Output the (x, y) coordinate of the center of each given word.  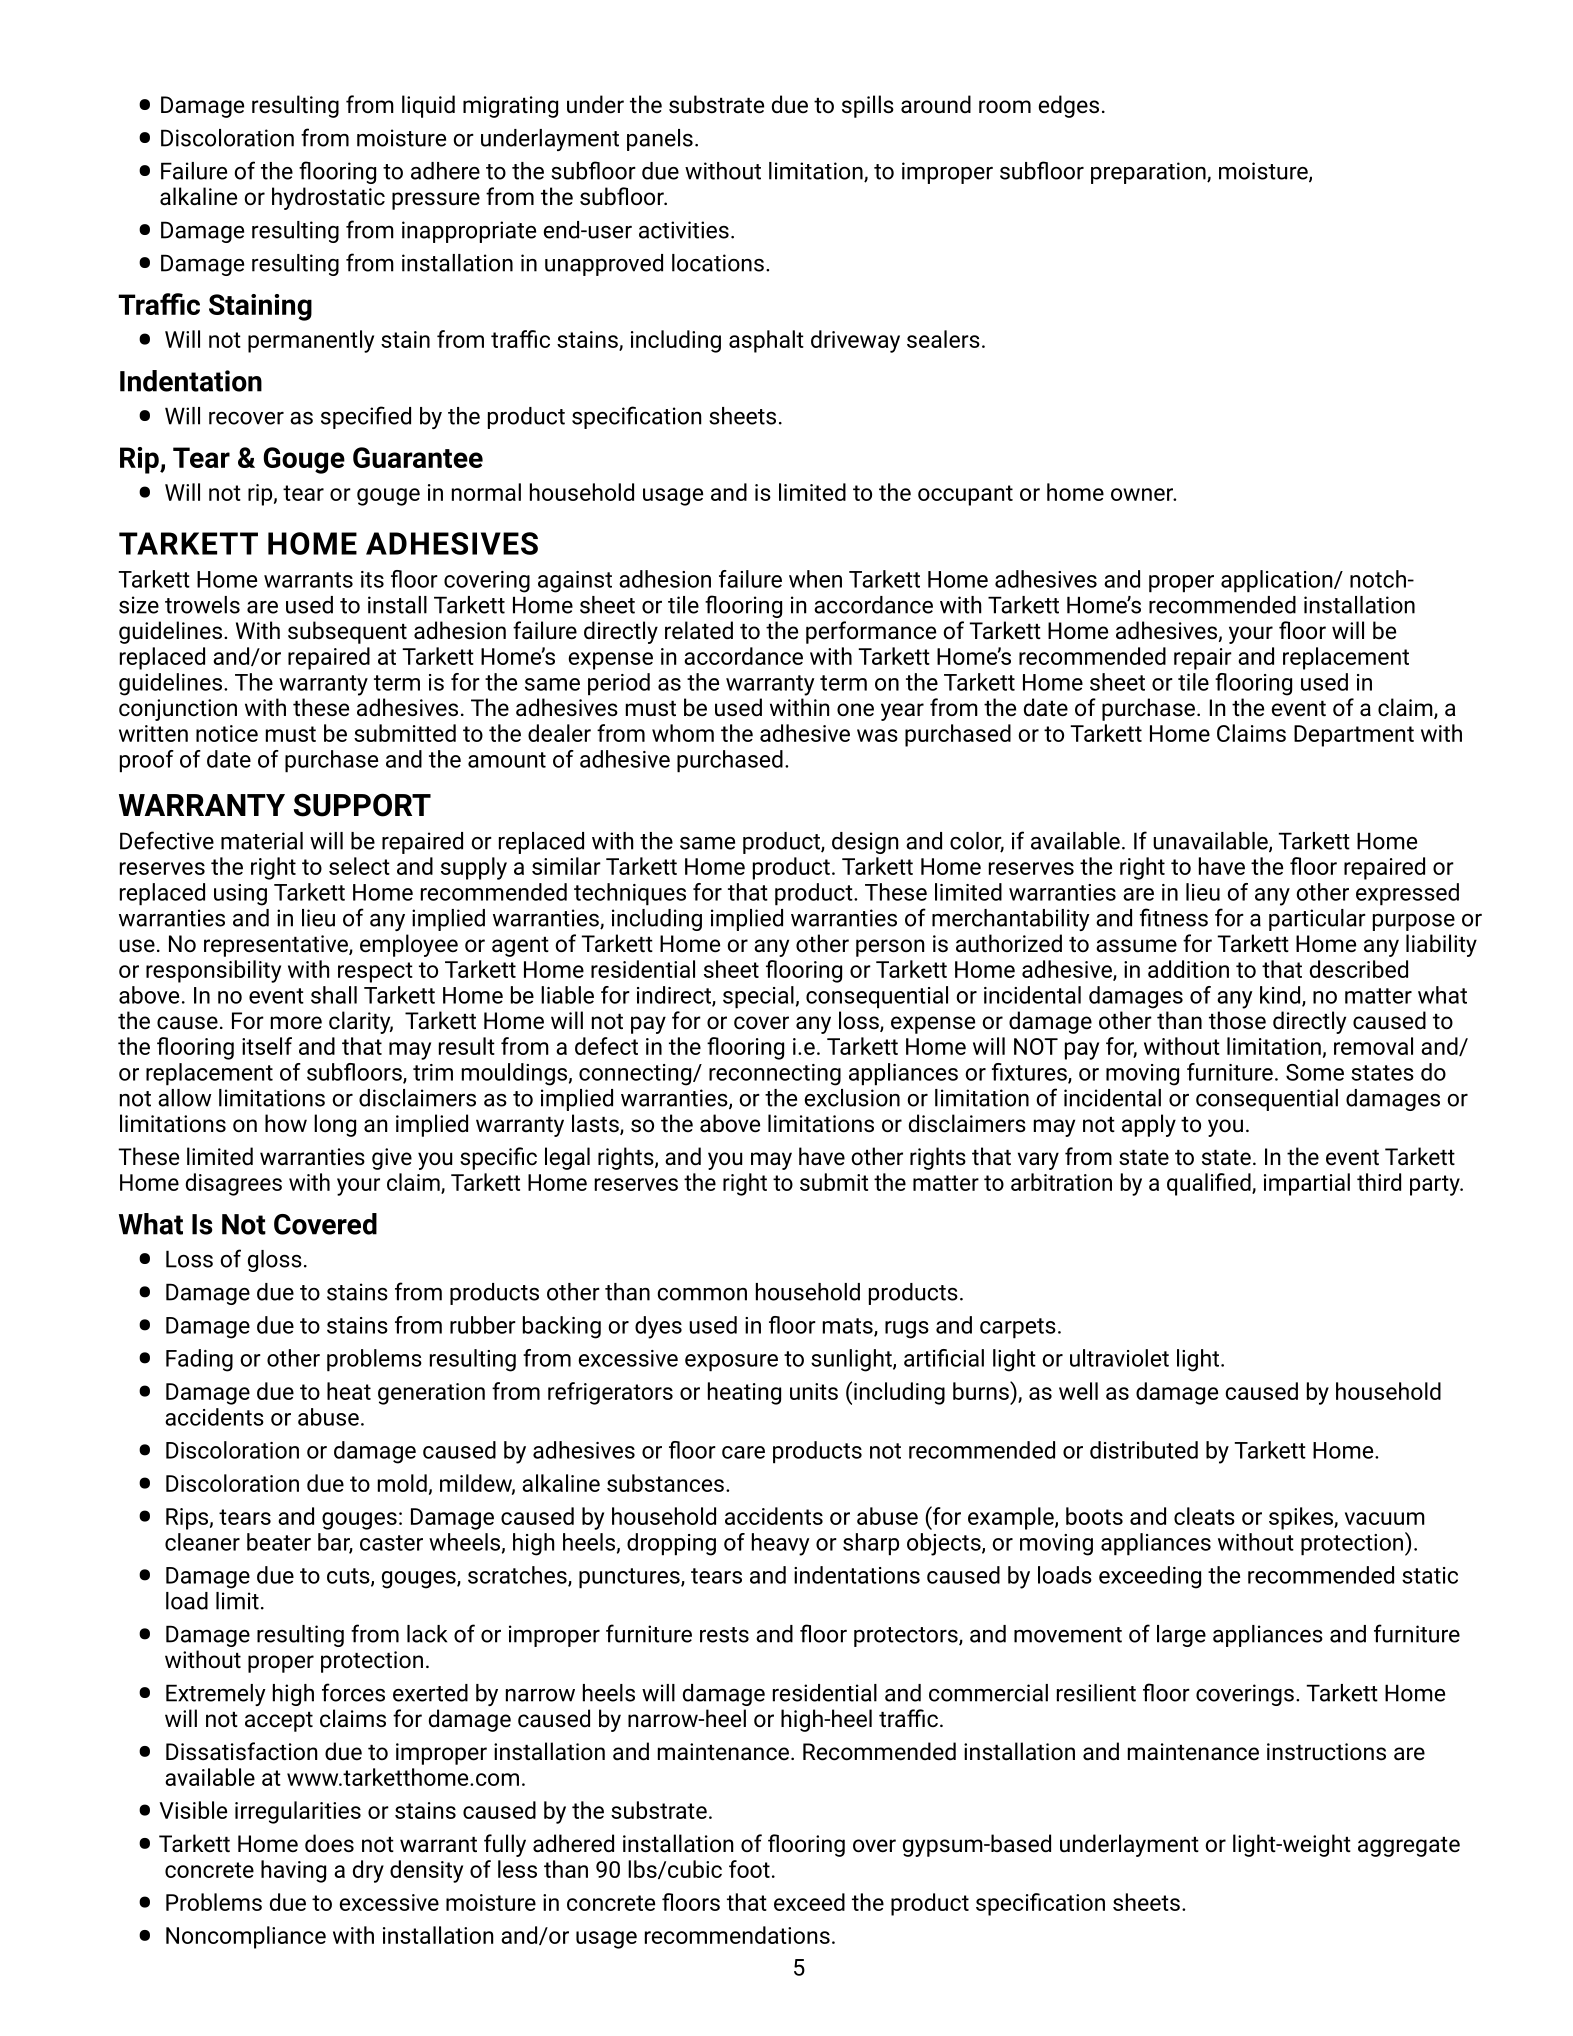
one (855, 709)
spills (868, 106)
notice (227, 733)
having (293, 1871)
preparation (1149, 173)
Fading (199, 1360)
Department (1354, 736)
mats (849, 1327)
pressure (436, 201)
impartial (1307, 1184)
